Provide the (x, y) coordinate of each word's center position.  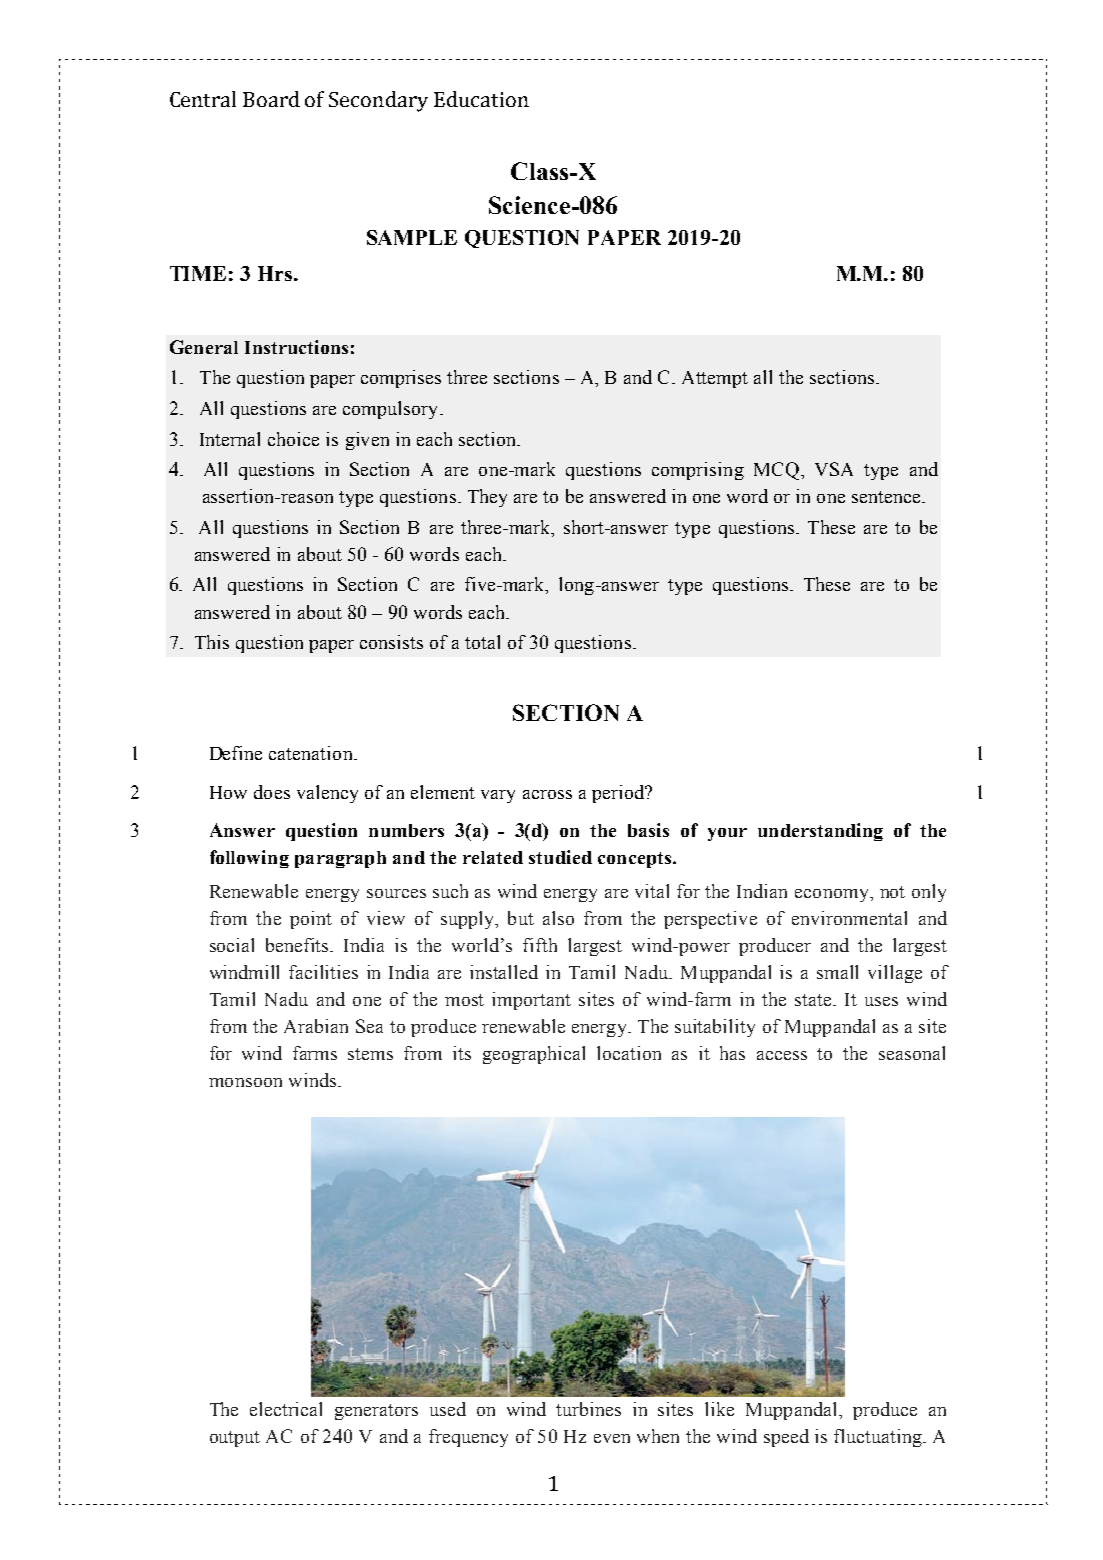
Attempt (715, 379)
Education (481, 99)
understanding (820, 832)
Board (271, 99)
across (547, 794)
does (272, 792)
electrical (286, 1409)
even (612, 1438)
